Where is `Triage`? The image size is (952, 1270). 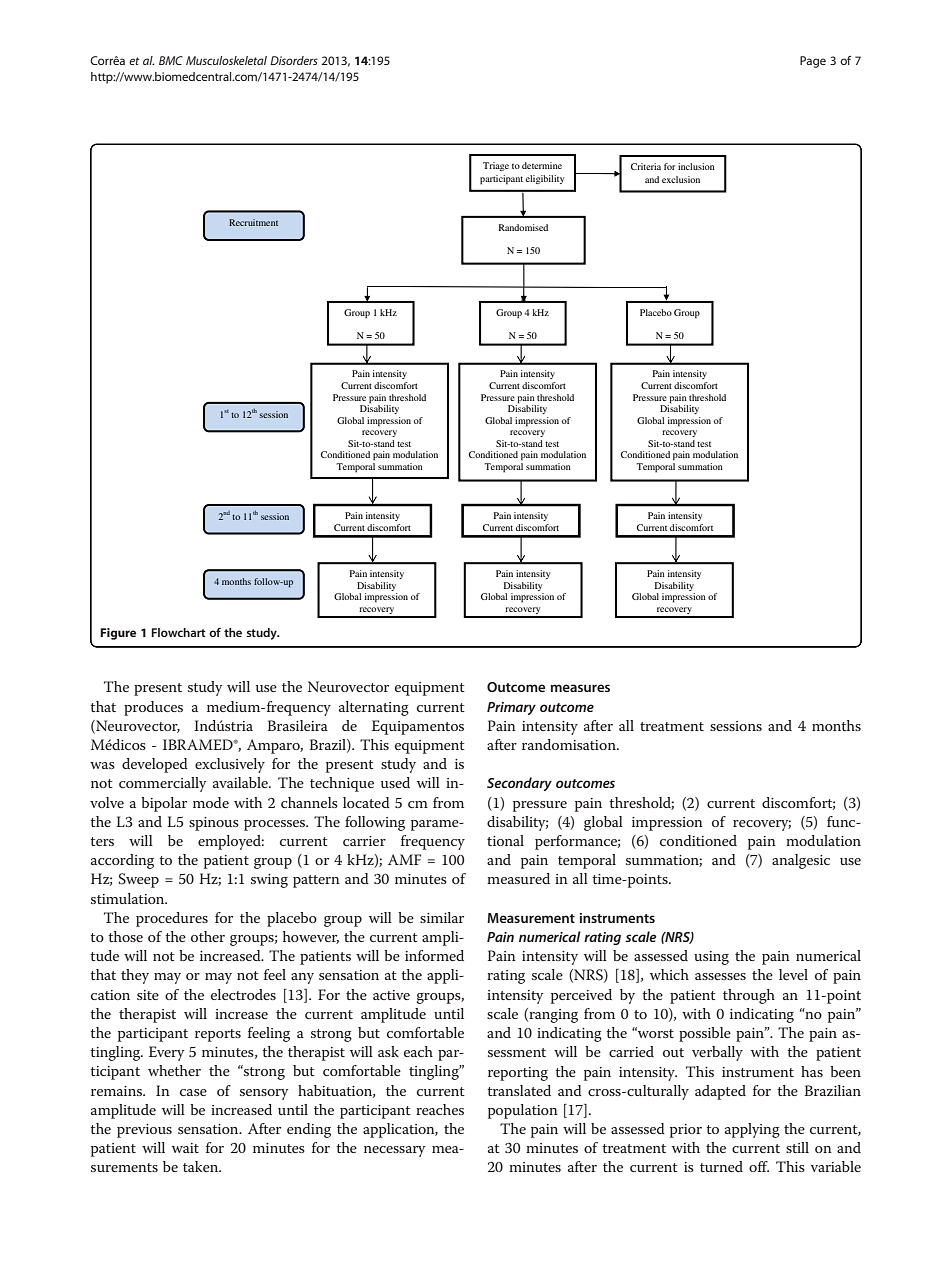
Triage is located at coordinates (496, 166).
